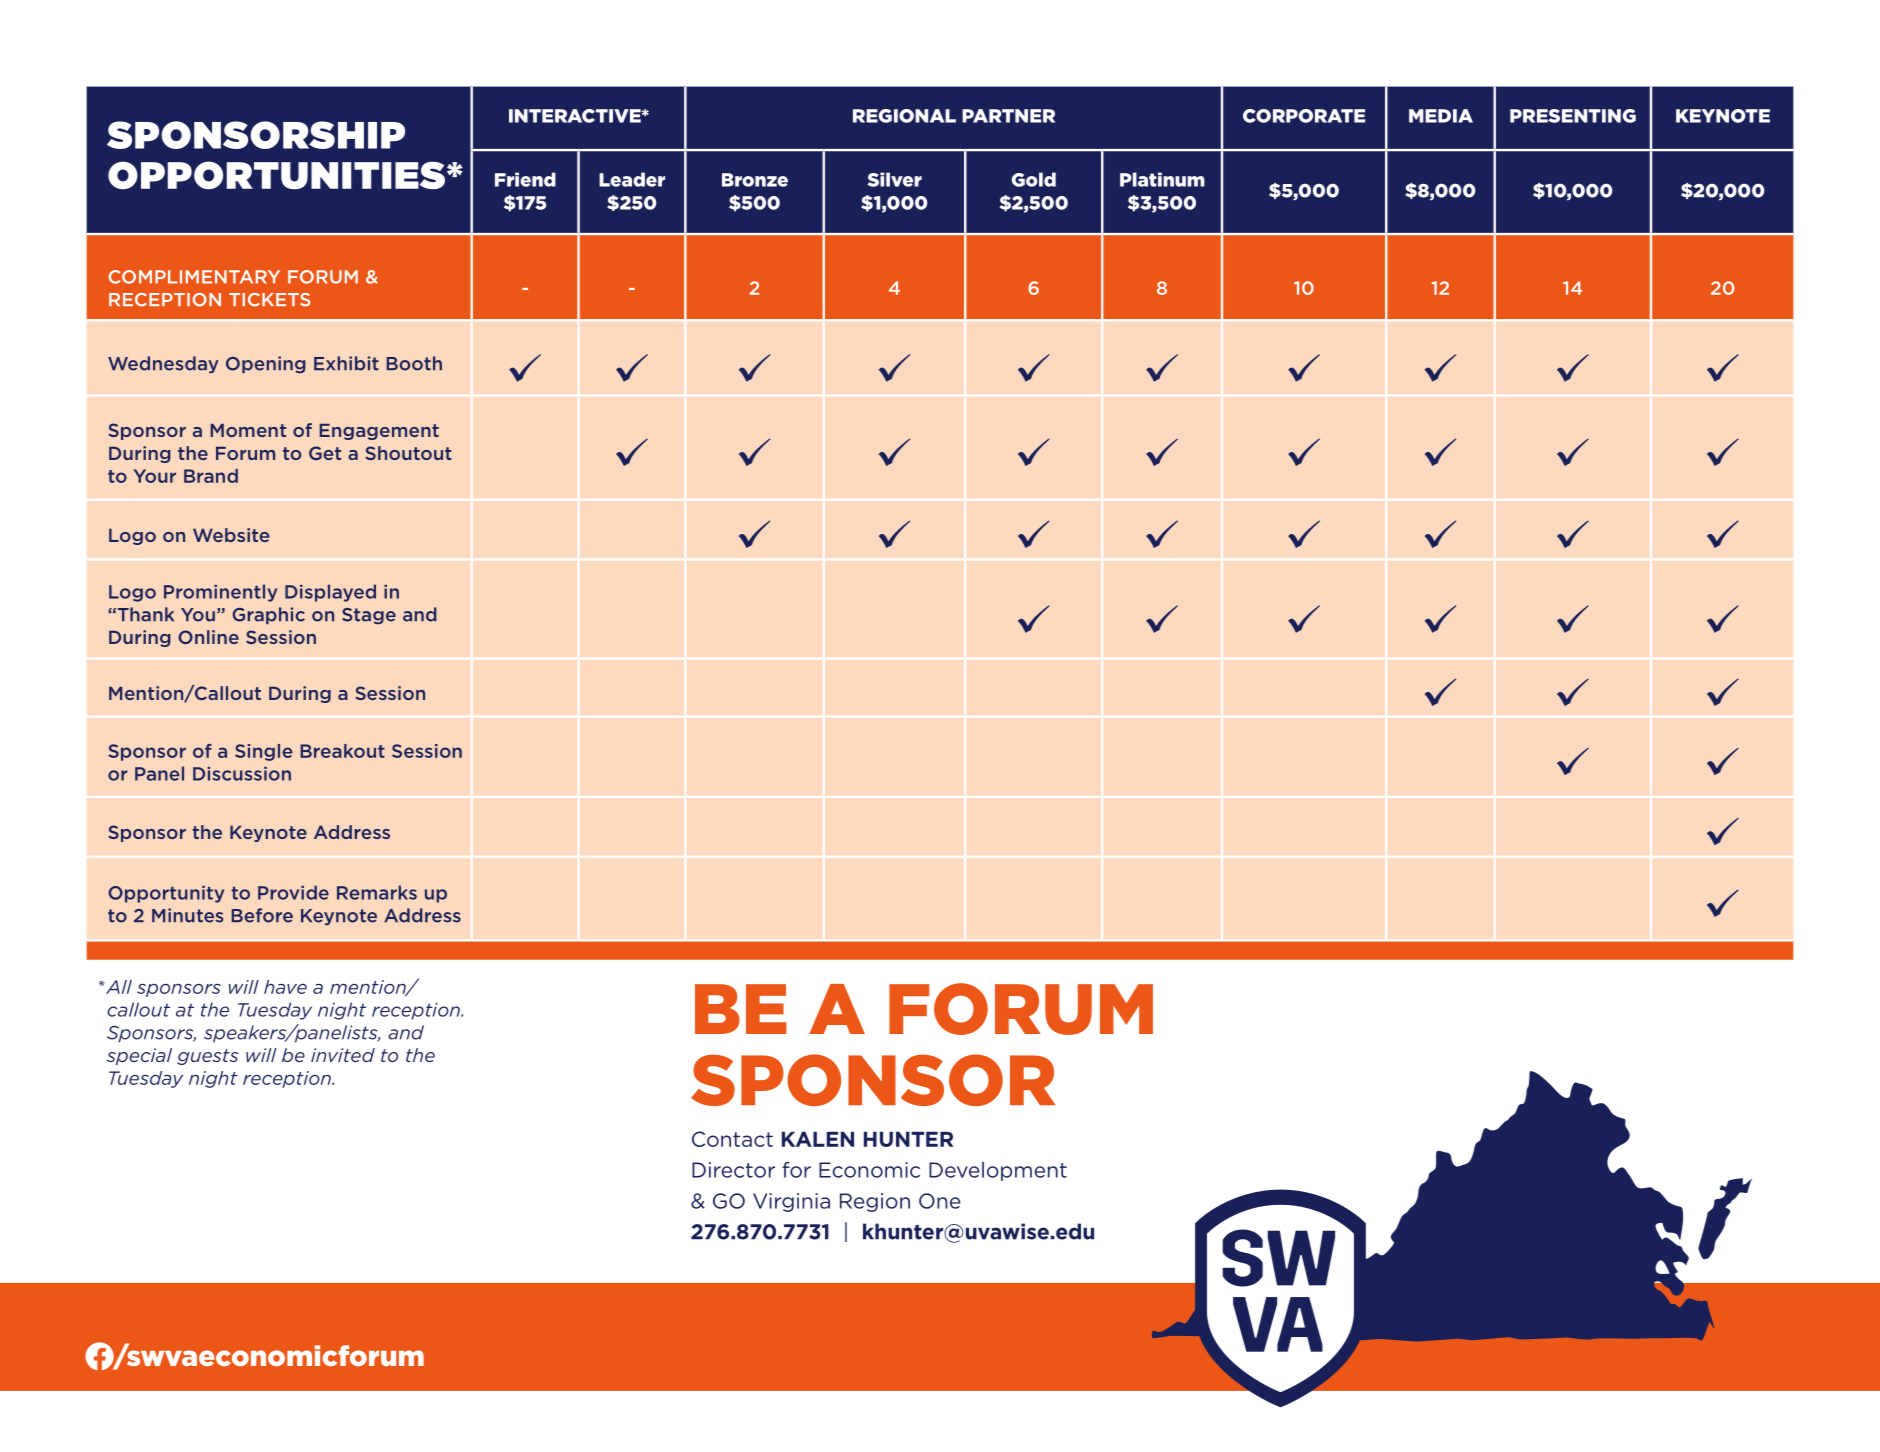 The height and width of the page is (1452, 1880). I want to click on Virginia, so click(791, 1202).
